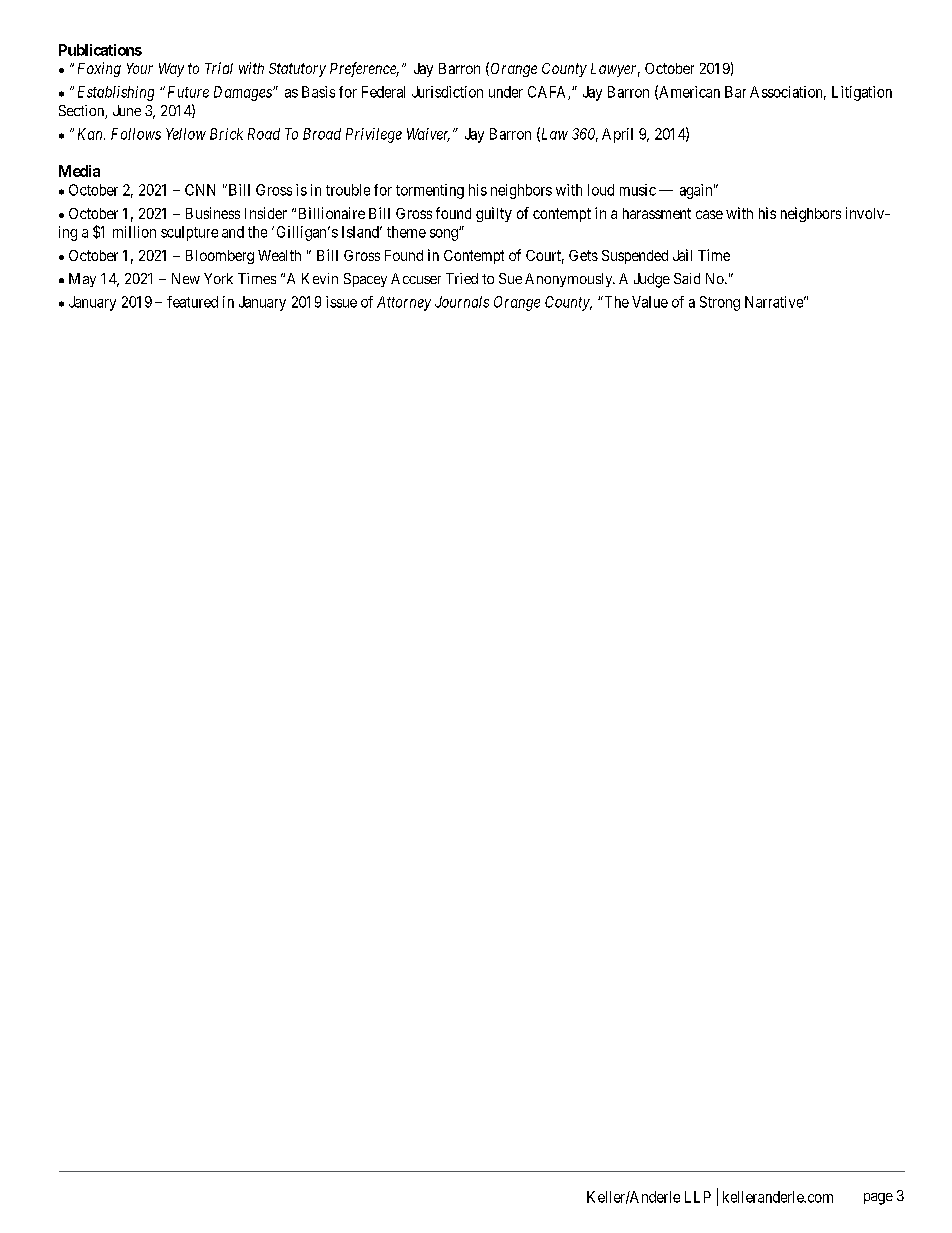 The height and width of the screenshot is (1233, 952). Describe the element at coordinates (506, 92) in the screenshot. I see `under` at that location.
